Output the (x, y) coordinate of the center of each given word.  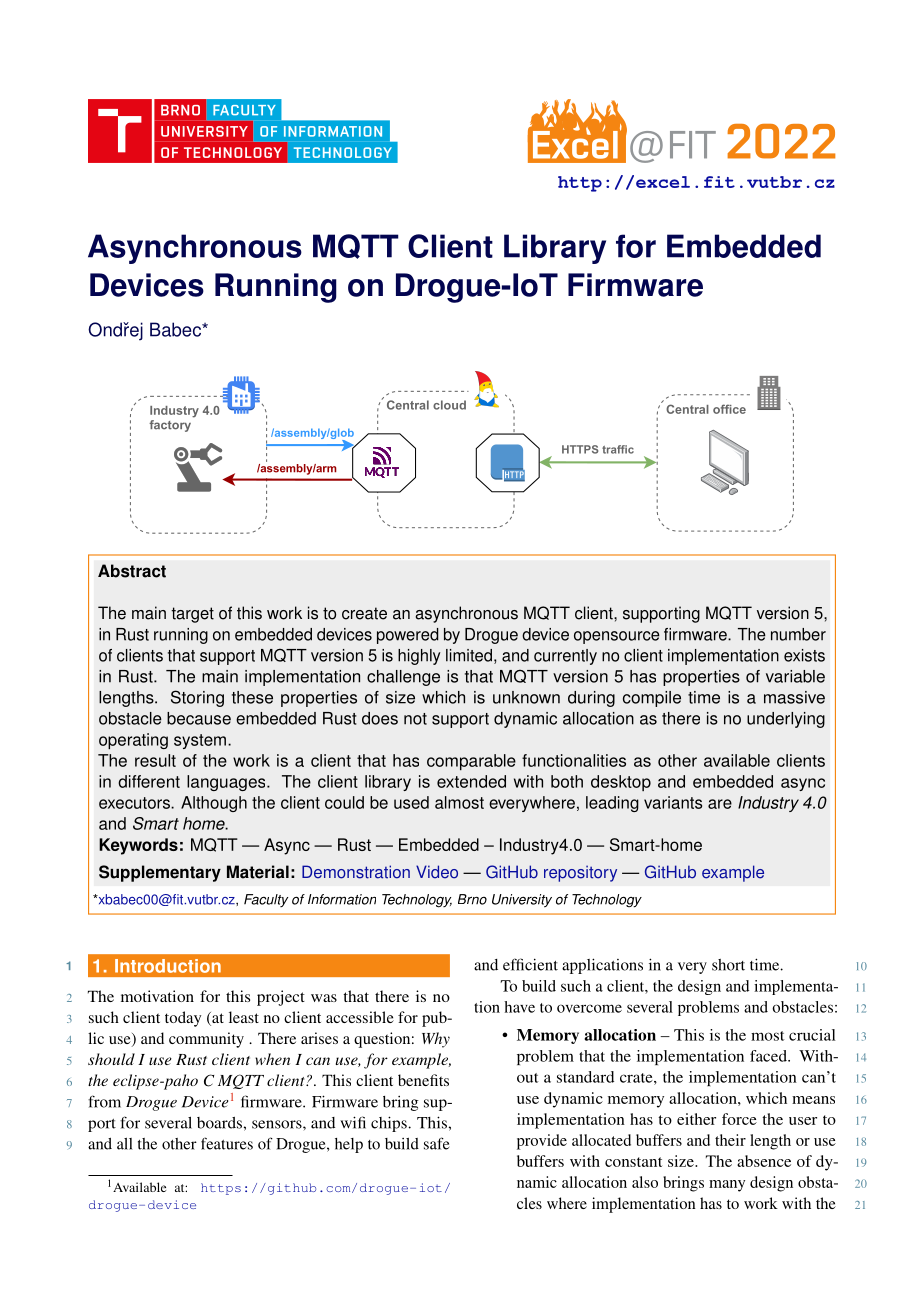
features (227, 1143)
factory (170, 426)
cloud (449, 405)
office (729, 409)
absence (764, 1161)
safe (436, 1143)
